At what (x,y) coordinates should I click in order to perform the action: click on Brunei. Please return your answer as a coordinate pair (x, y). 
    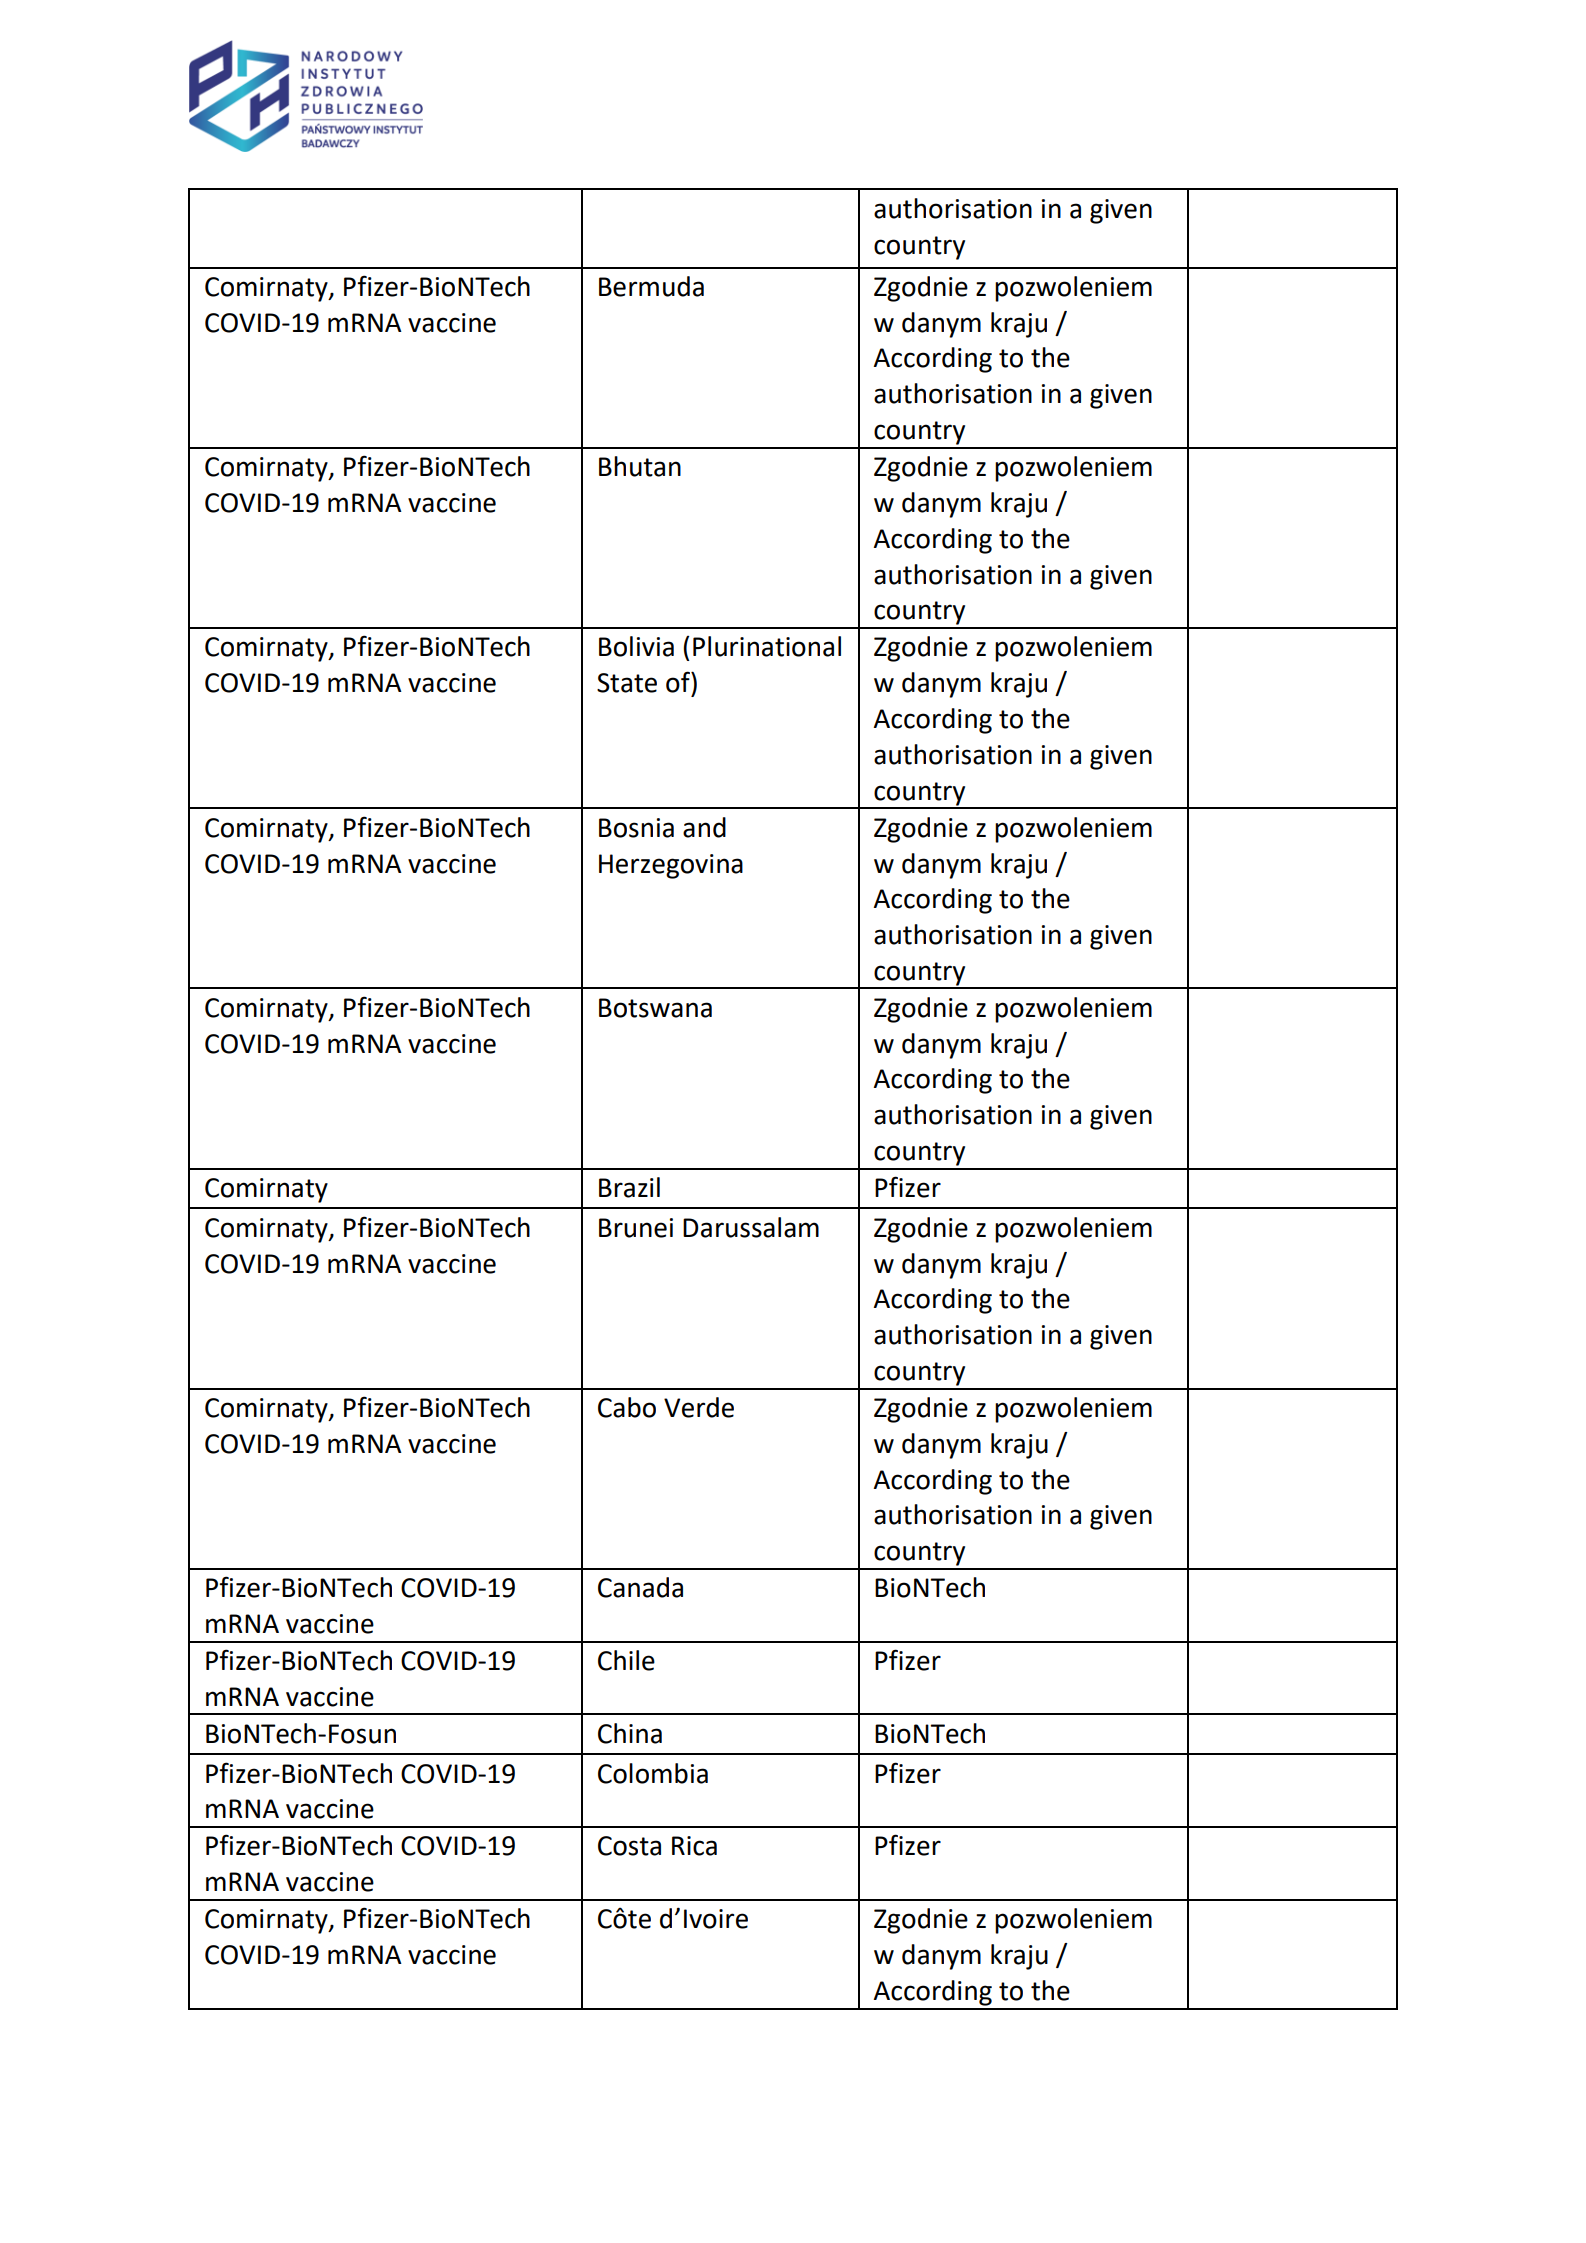
    Looking at the image, I should click on (636, 1228).
